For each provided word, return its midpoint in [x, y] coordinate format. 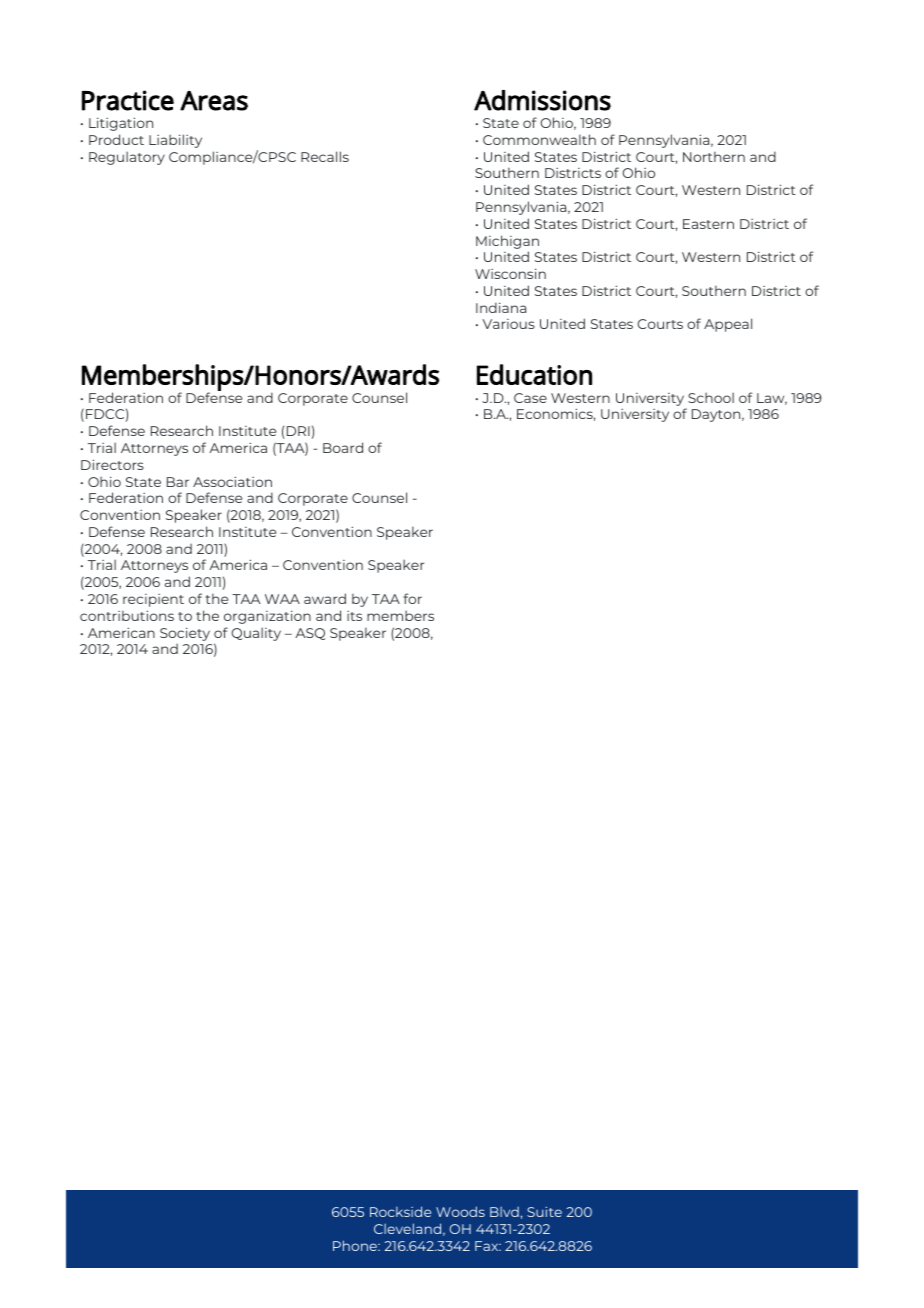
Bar [178, 482]
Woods [460, 1211]
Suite [544, 1211]
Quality [256, 634]
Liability [175, 141]
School [711, 397]
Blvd [504, 1212]
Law [772, 399]
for [412, 598]
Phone [356, 1245]
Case [530, 398]
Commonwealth [539, 139]
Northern [714, 156]
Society [185, 634]
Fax [488, 1246]
